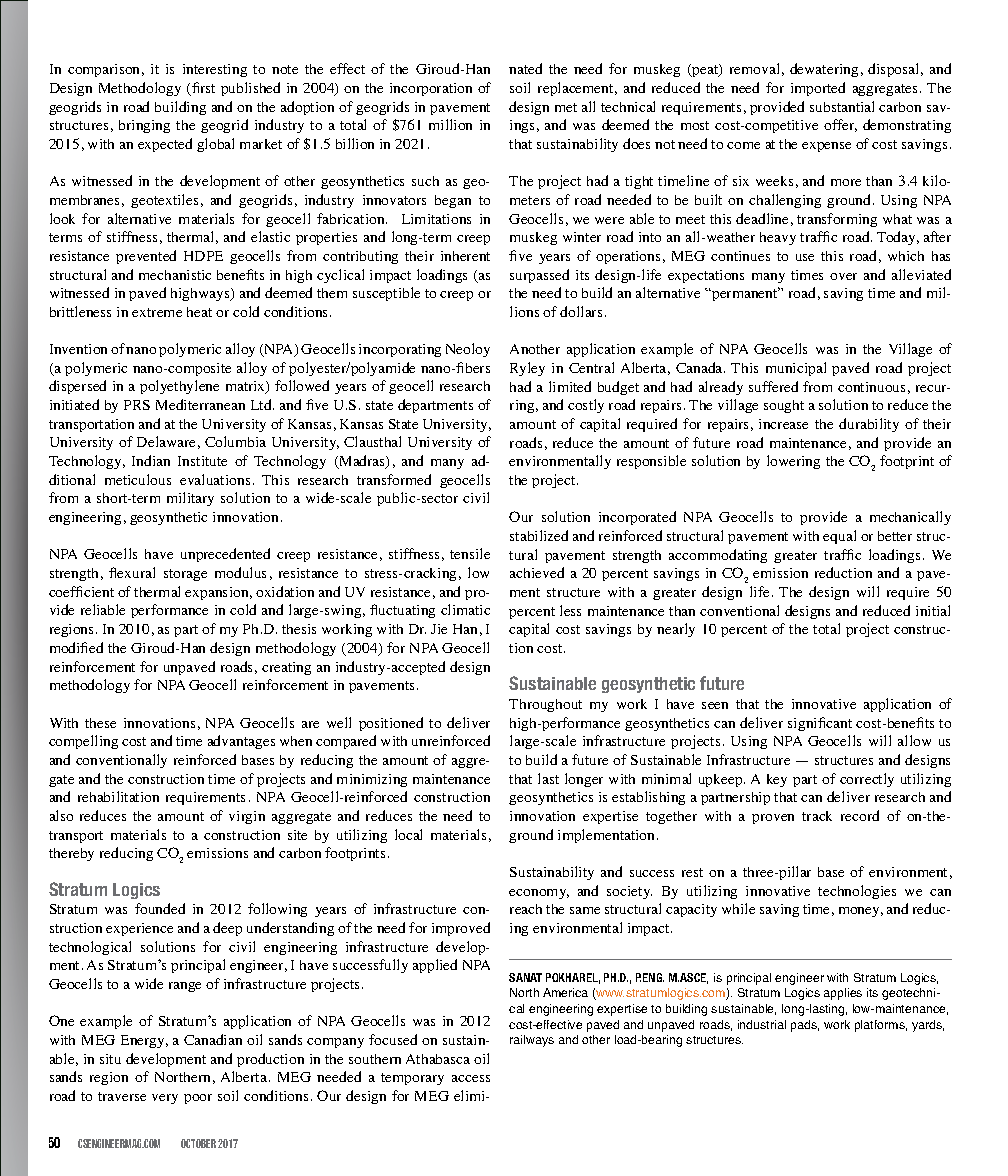 This document has height=1176, width=1008. I want to click on initial, so click(933, 610).
